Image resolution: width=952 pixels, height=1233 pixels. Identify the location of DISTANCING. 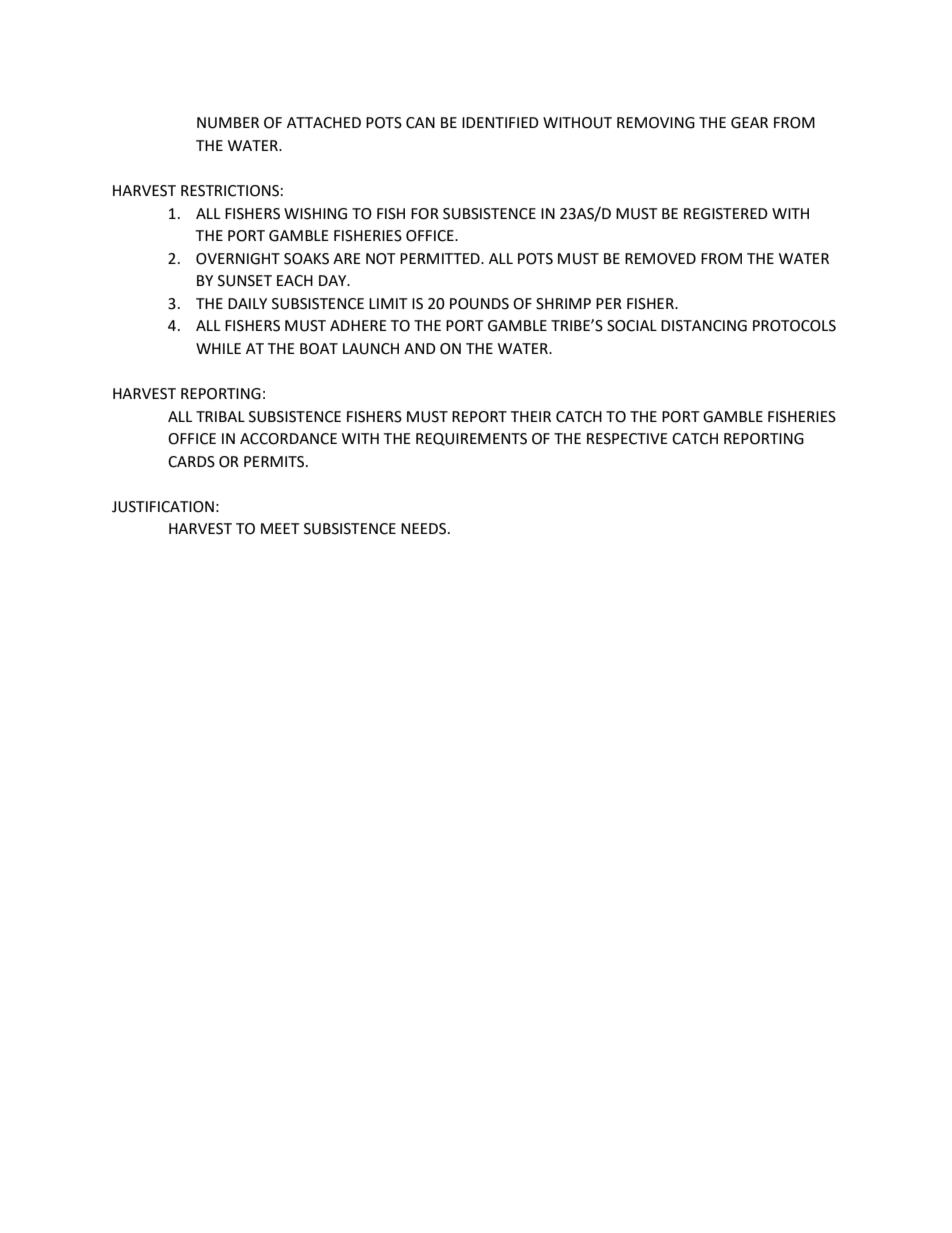
(704, 326).
